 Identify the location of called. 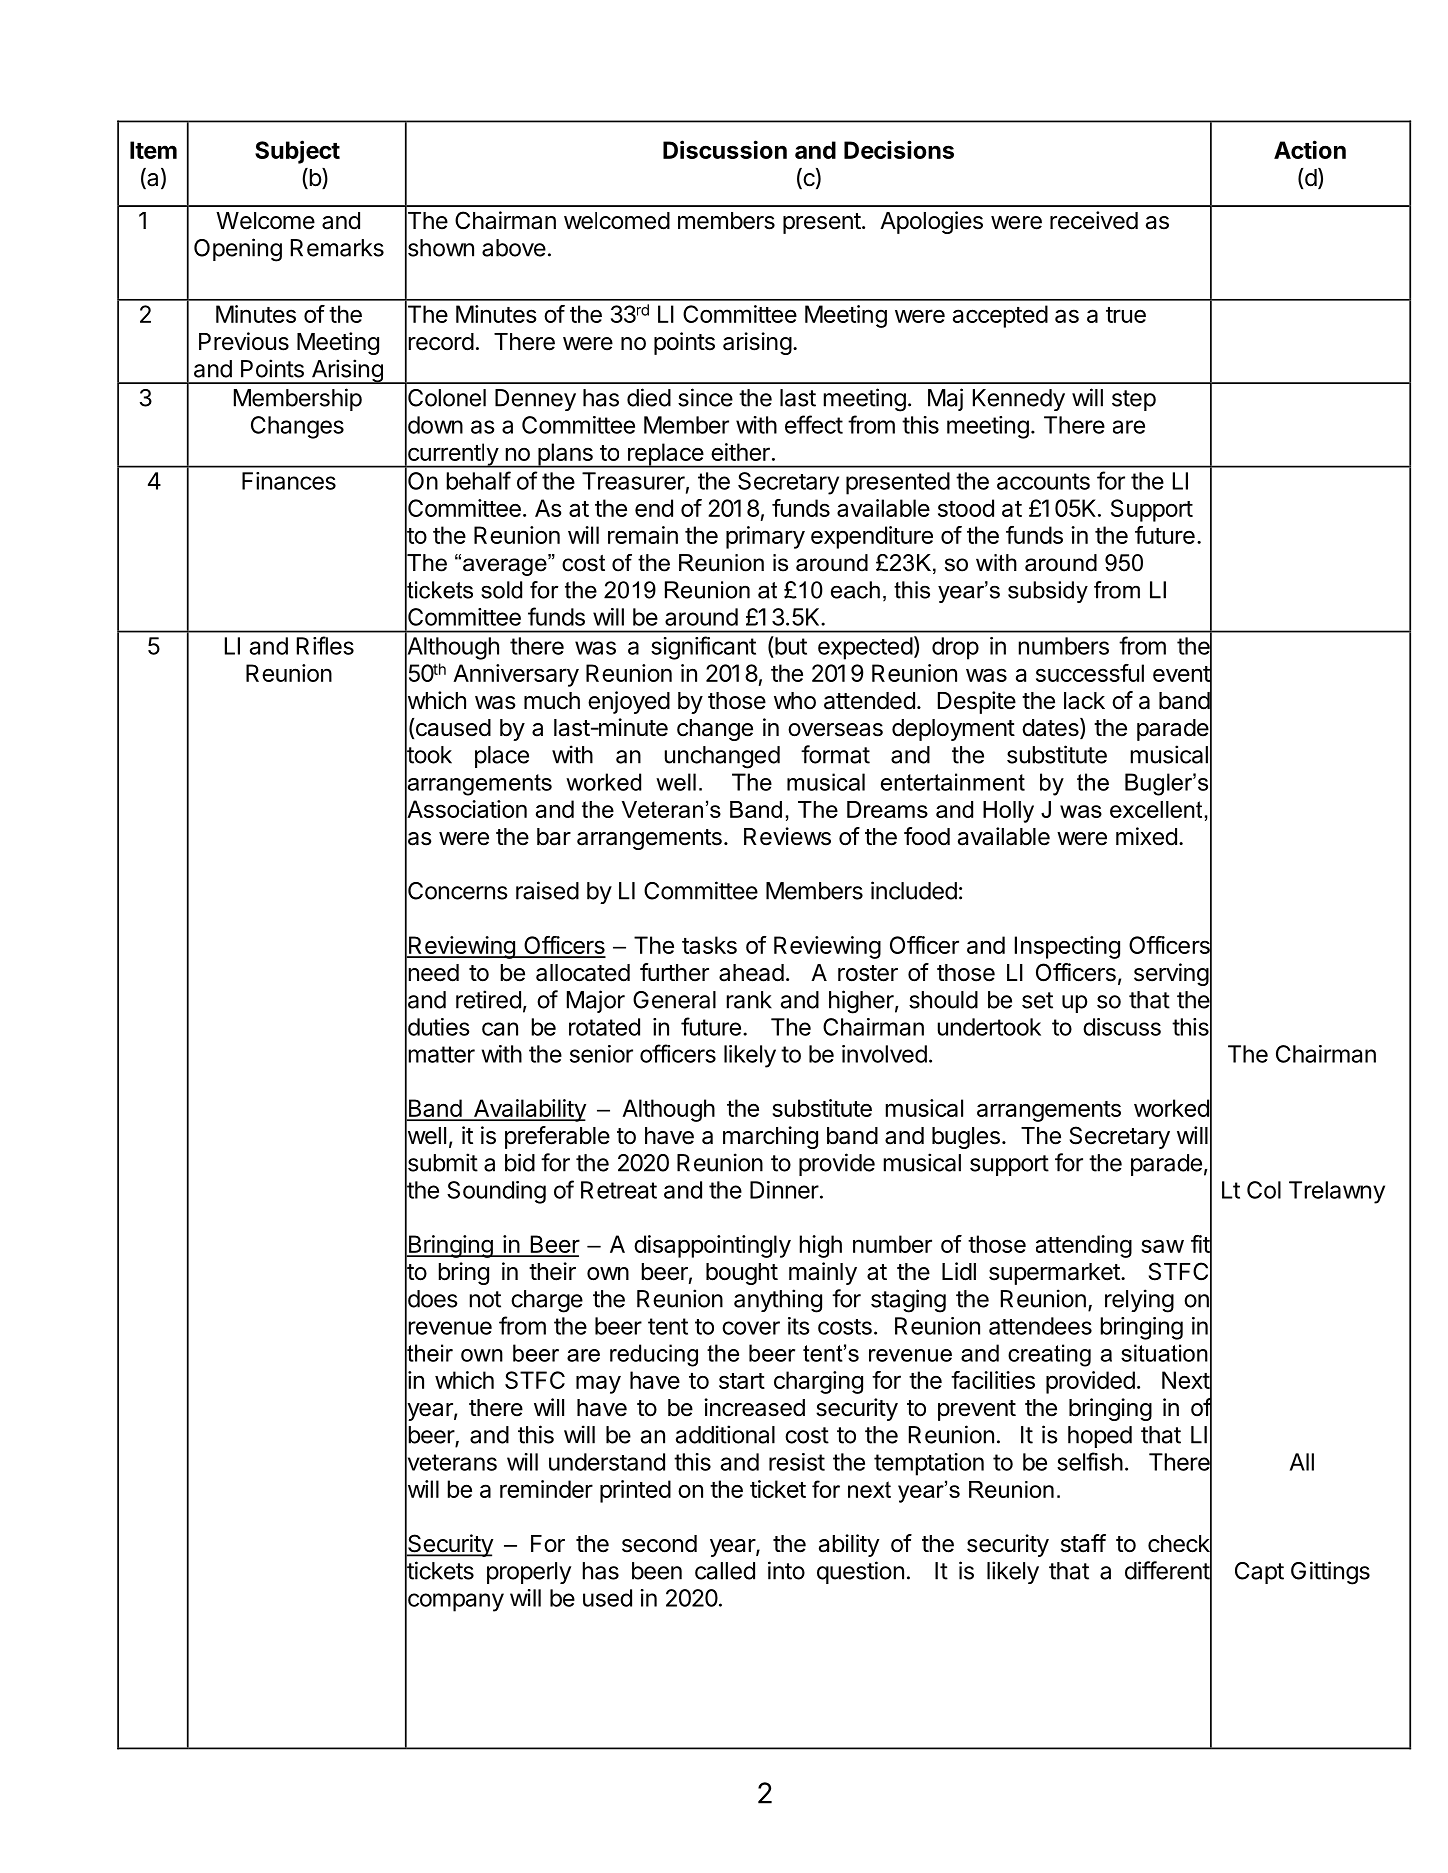
(725, 1571).
